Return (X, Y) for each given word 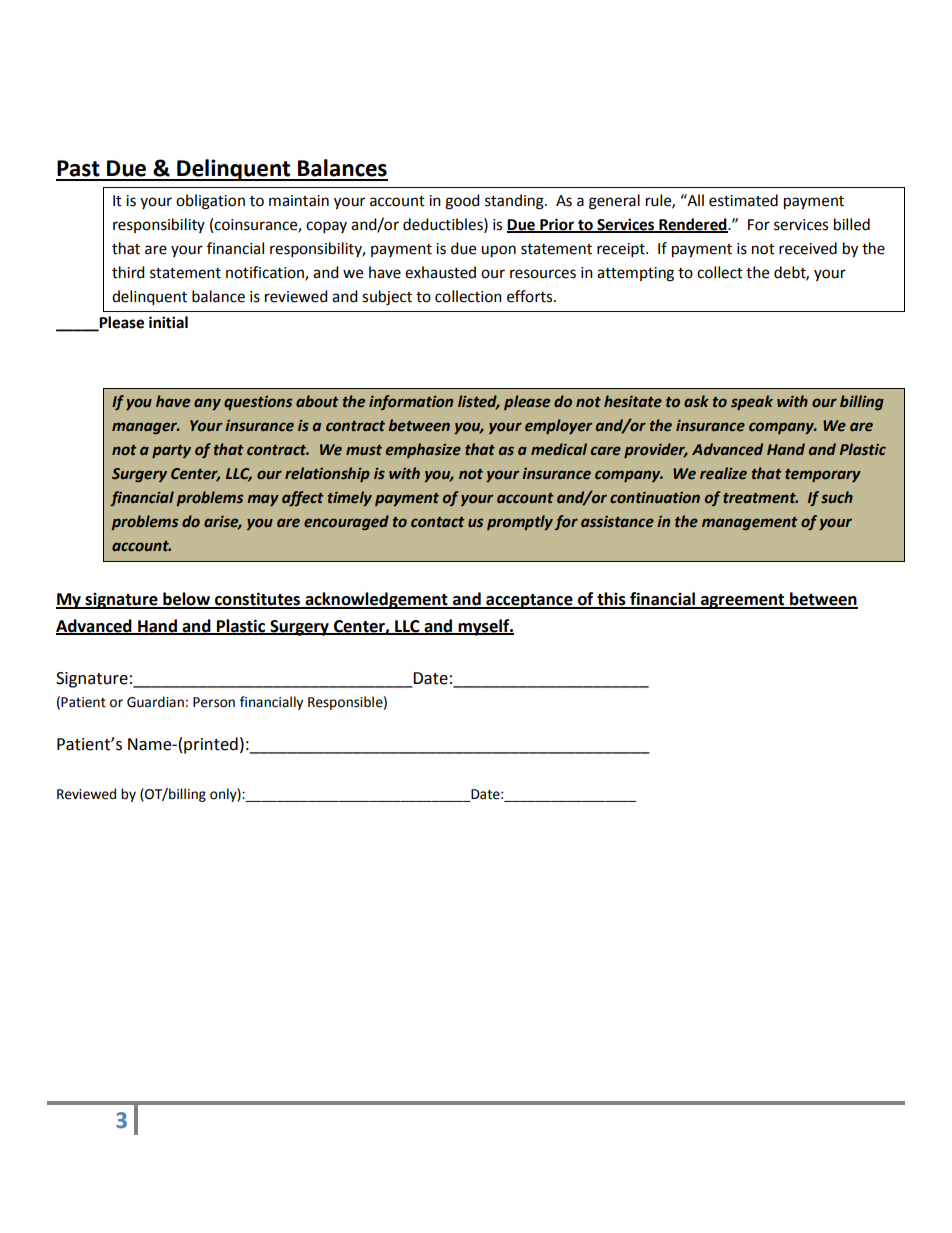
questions (258, 403)
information (411, 402)
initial (168, 322)
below (186, 600)
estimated (743, 200)
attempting (635, 274)
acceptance (529, 601)
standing (515, 202)
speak (752, 402)
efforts (531, 296)
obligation (210, 202)
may (263, 500)
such (837, 497)
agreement (743, 601)
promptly (520, 522)
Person (214, 702)
